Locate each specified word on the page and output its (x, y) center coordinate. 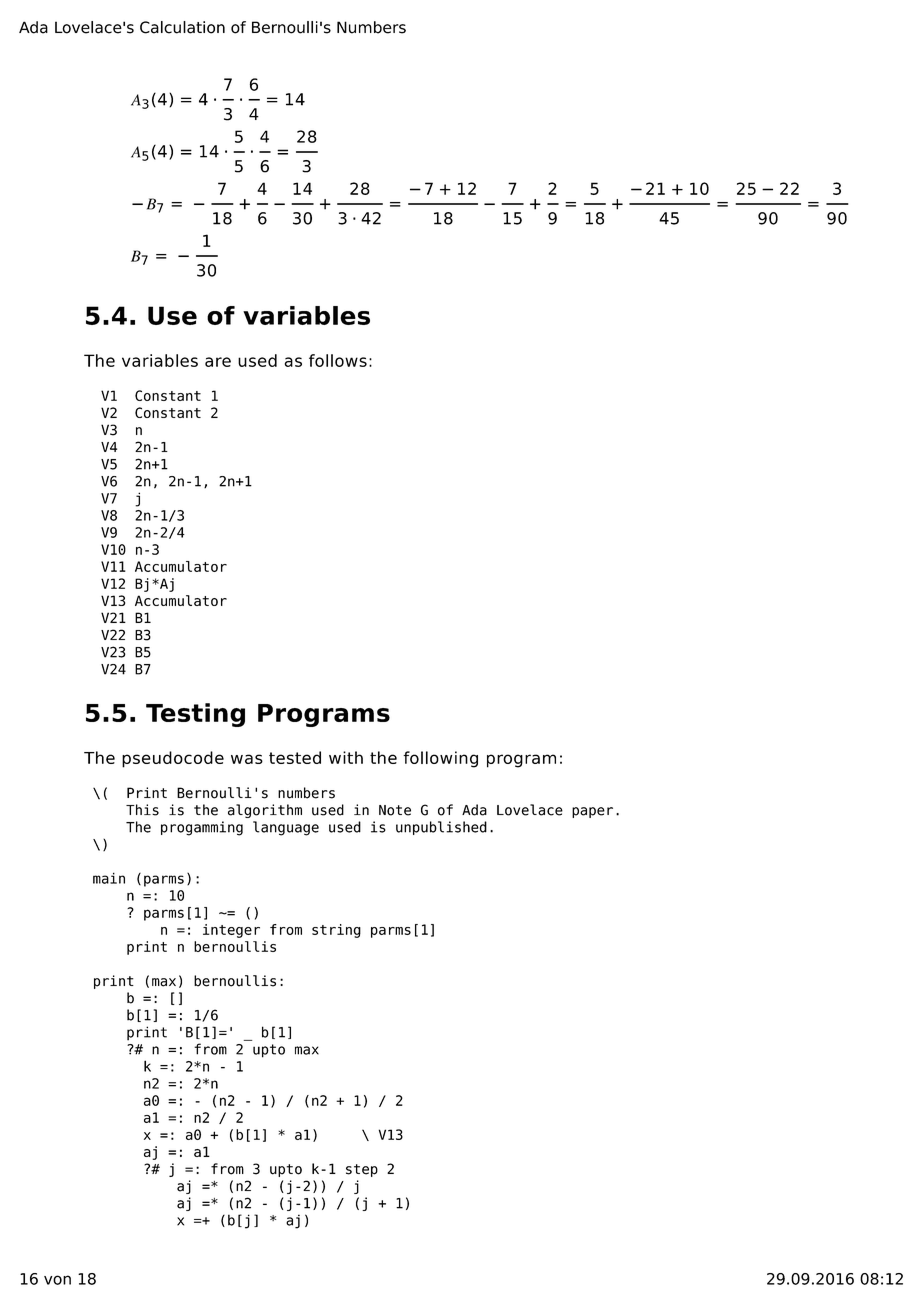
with (346, 757)
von (57, 1280)
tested (295, 757)
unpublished (441, 828)
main (109, 878)
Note (395, 810)
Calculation (182, 27)
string (336, 931)
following (440, 759)
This (142, 810)
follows (338, 360)
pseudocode (173, 759)
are (218, 362)
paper (592, 812)
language (286, 828)
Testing (195, 715)
